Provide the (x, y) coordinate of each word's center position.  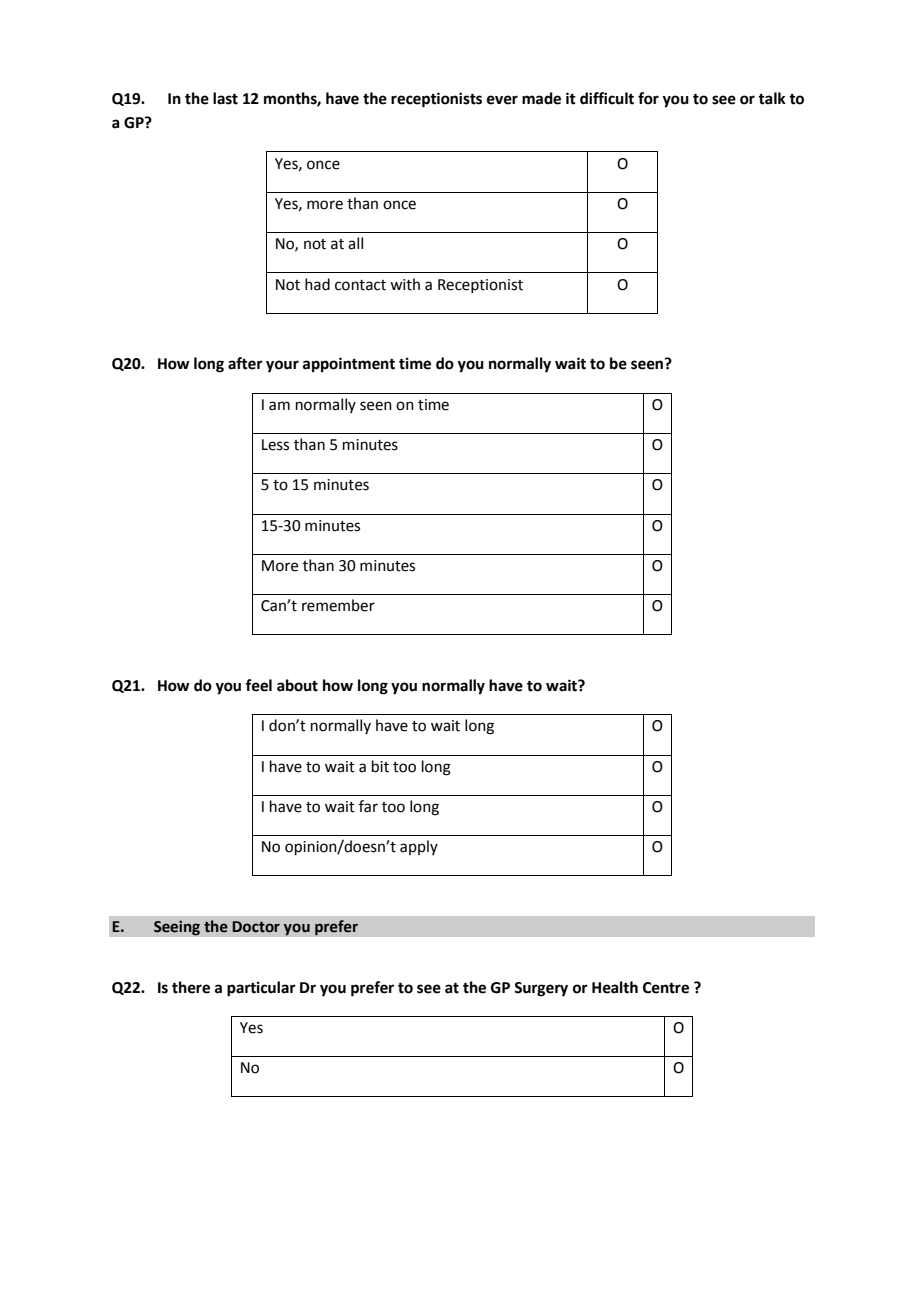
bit (380, 766)
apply (419, 847)
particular (261, 989)
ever (502, 100)
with (405, 284)
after (245, 363)
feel (258, 685)
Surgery (541, 989)
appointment (349, 365)
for (648, 98)
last (225, 98)
